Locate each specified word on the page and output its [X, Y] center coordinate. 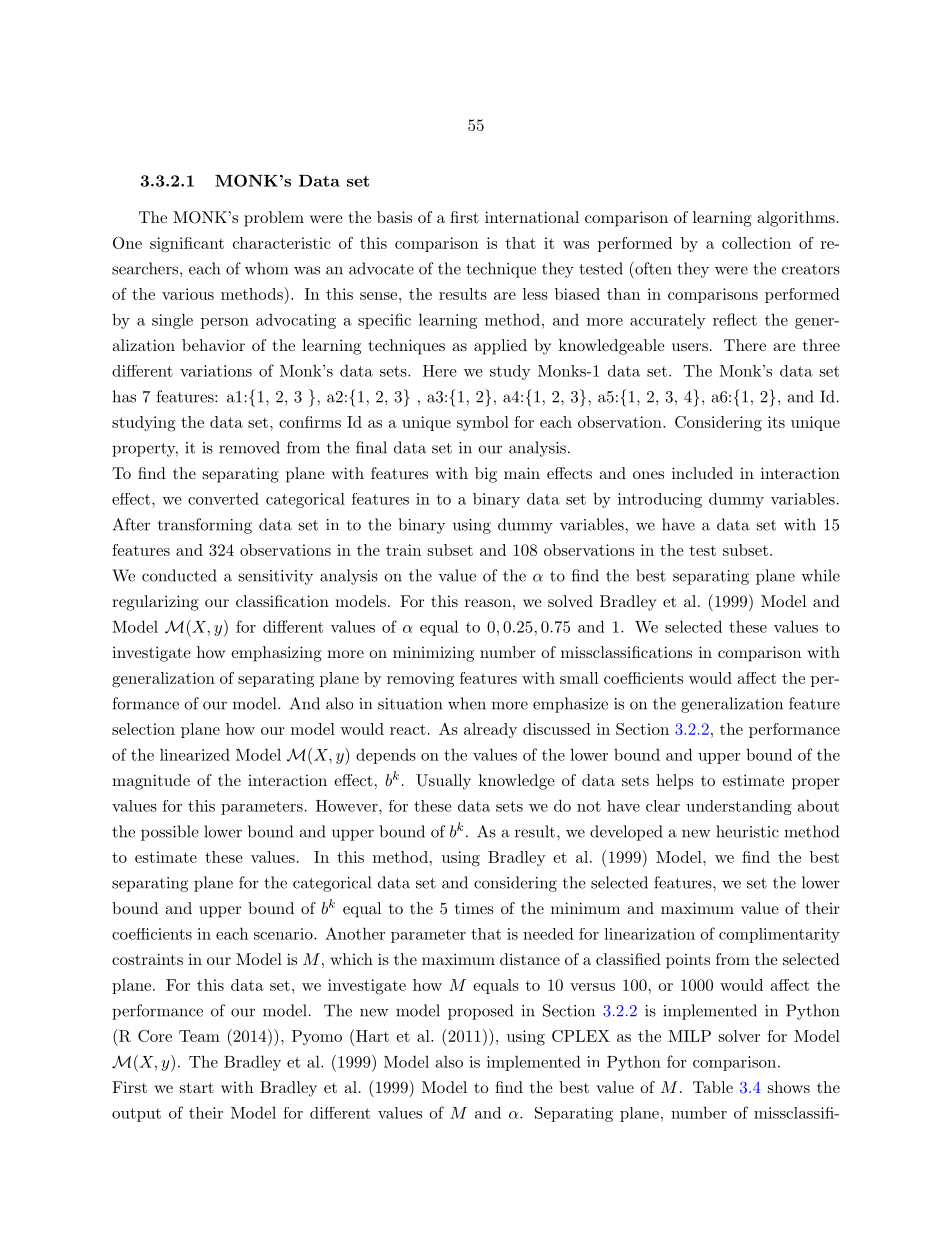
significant [187, 245]
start [197, 1087]
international [532, 217]
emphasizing [276, 654]
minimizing [433, 654]
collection [756, 243]
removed [249, 447]
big [486, 475]
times [474, 908]
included [702, 473]
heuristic [747, 831]
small [579, 678]
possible [170, 833]
